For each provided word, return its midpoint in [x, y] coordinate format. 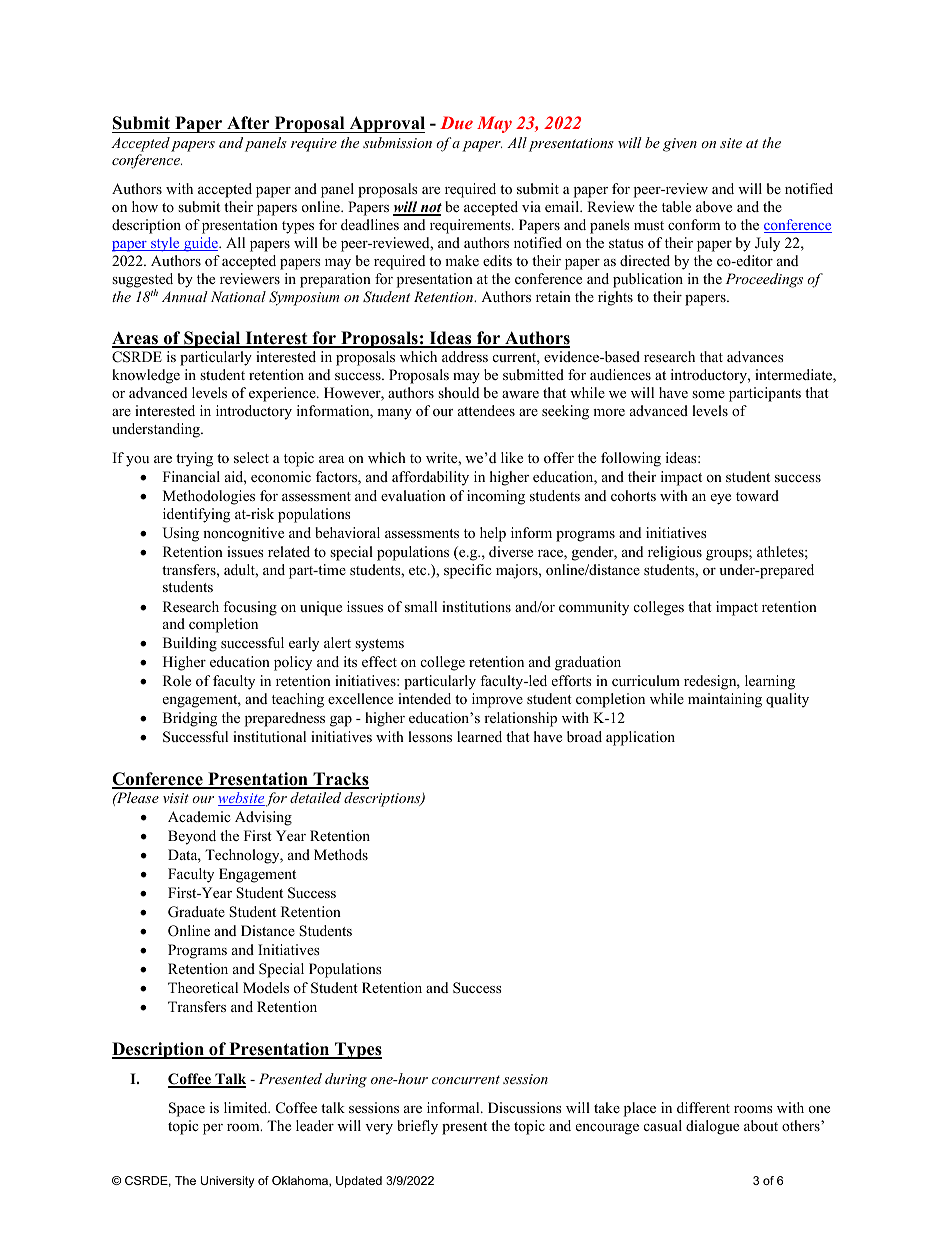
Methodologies [209, 497]
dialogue [712, 1127]
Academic [199, 816]
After [248, 123]
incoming [496, 497]
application [640, 738]
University [227, 1182]
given [680, 145]
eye [721, 499]
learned [479, 736]
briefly [417, 1127]
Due [456, 122]
